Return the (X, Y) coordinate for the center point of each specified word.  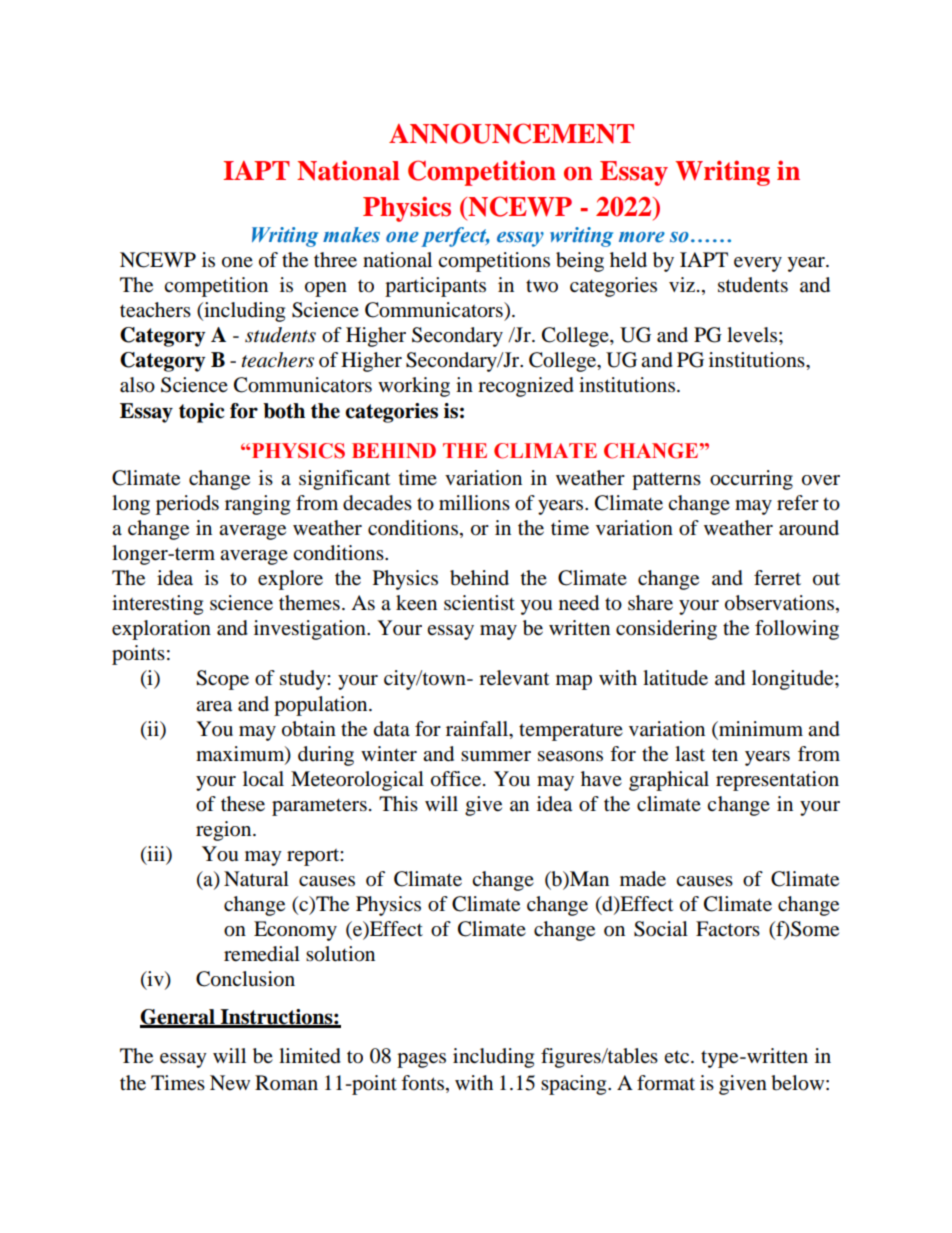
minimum (760, 729)
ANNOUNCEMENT (511, 133)
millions (474, 503)
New (230, 1082)
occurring (751, 480)
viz (682, 284)
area (214, 706)
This (398, 803)
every (758, 264)
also (137, 385)
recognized (526, 387)
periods (187, 505)
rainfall (478, 729)
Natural (256, 879)
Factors (728, 929)
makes (351, 235)
